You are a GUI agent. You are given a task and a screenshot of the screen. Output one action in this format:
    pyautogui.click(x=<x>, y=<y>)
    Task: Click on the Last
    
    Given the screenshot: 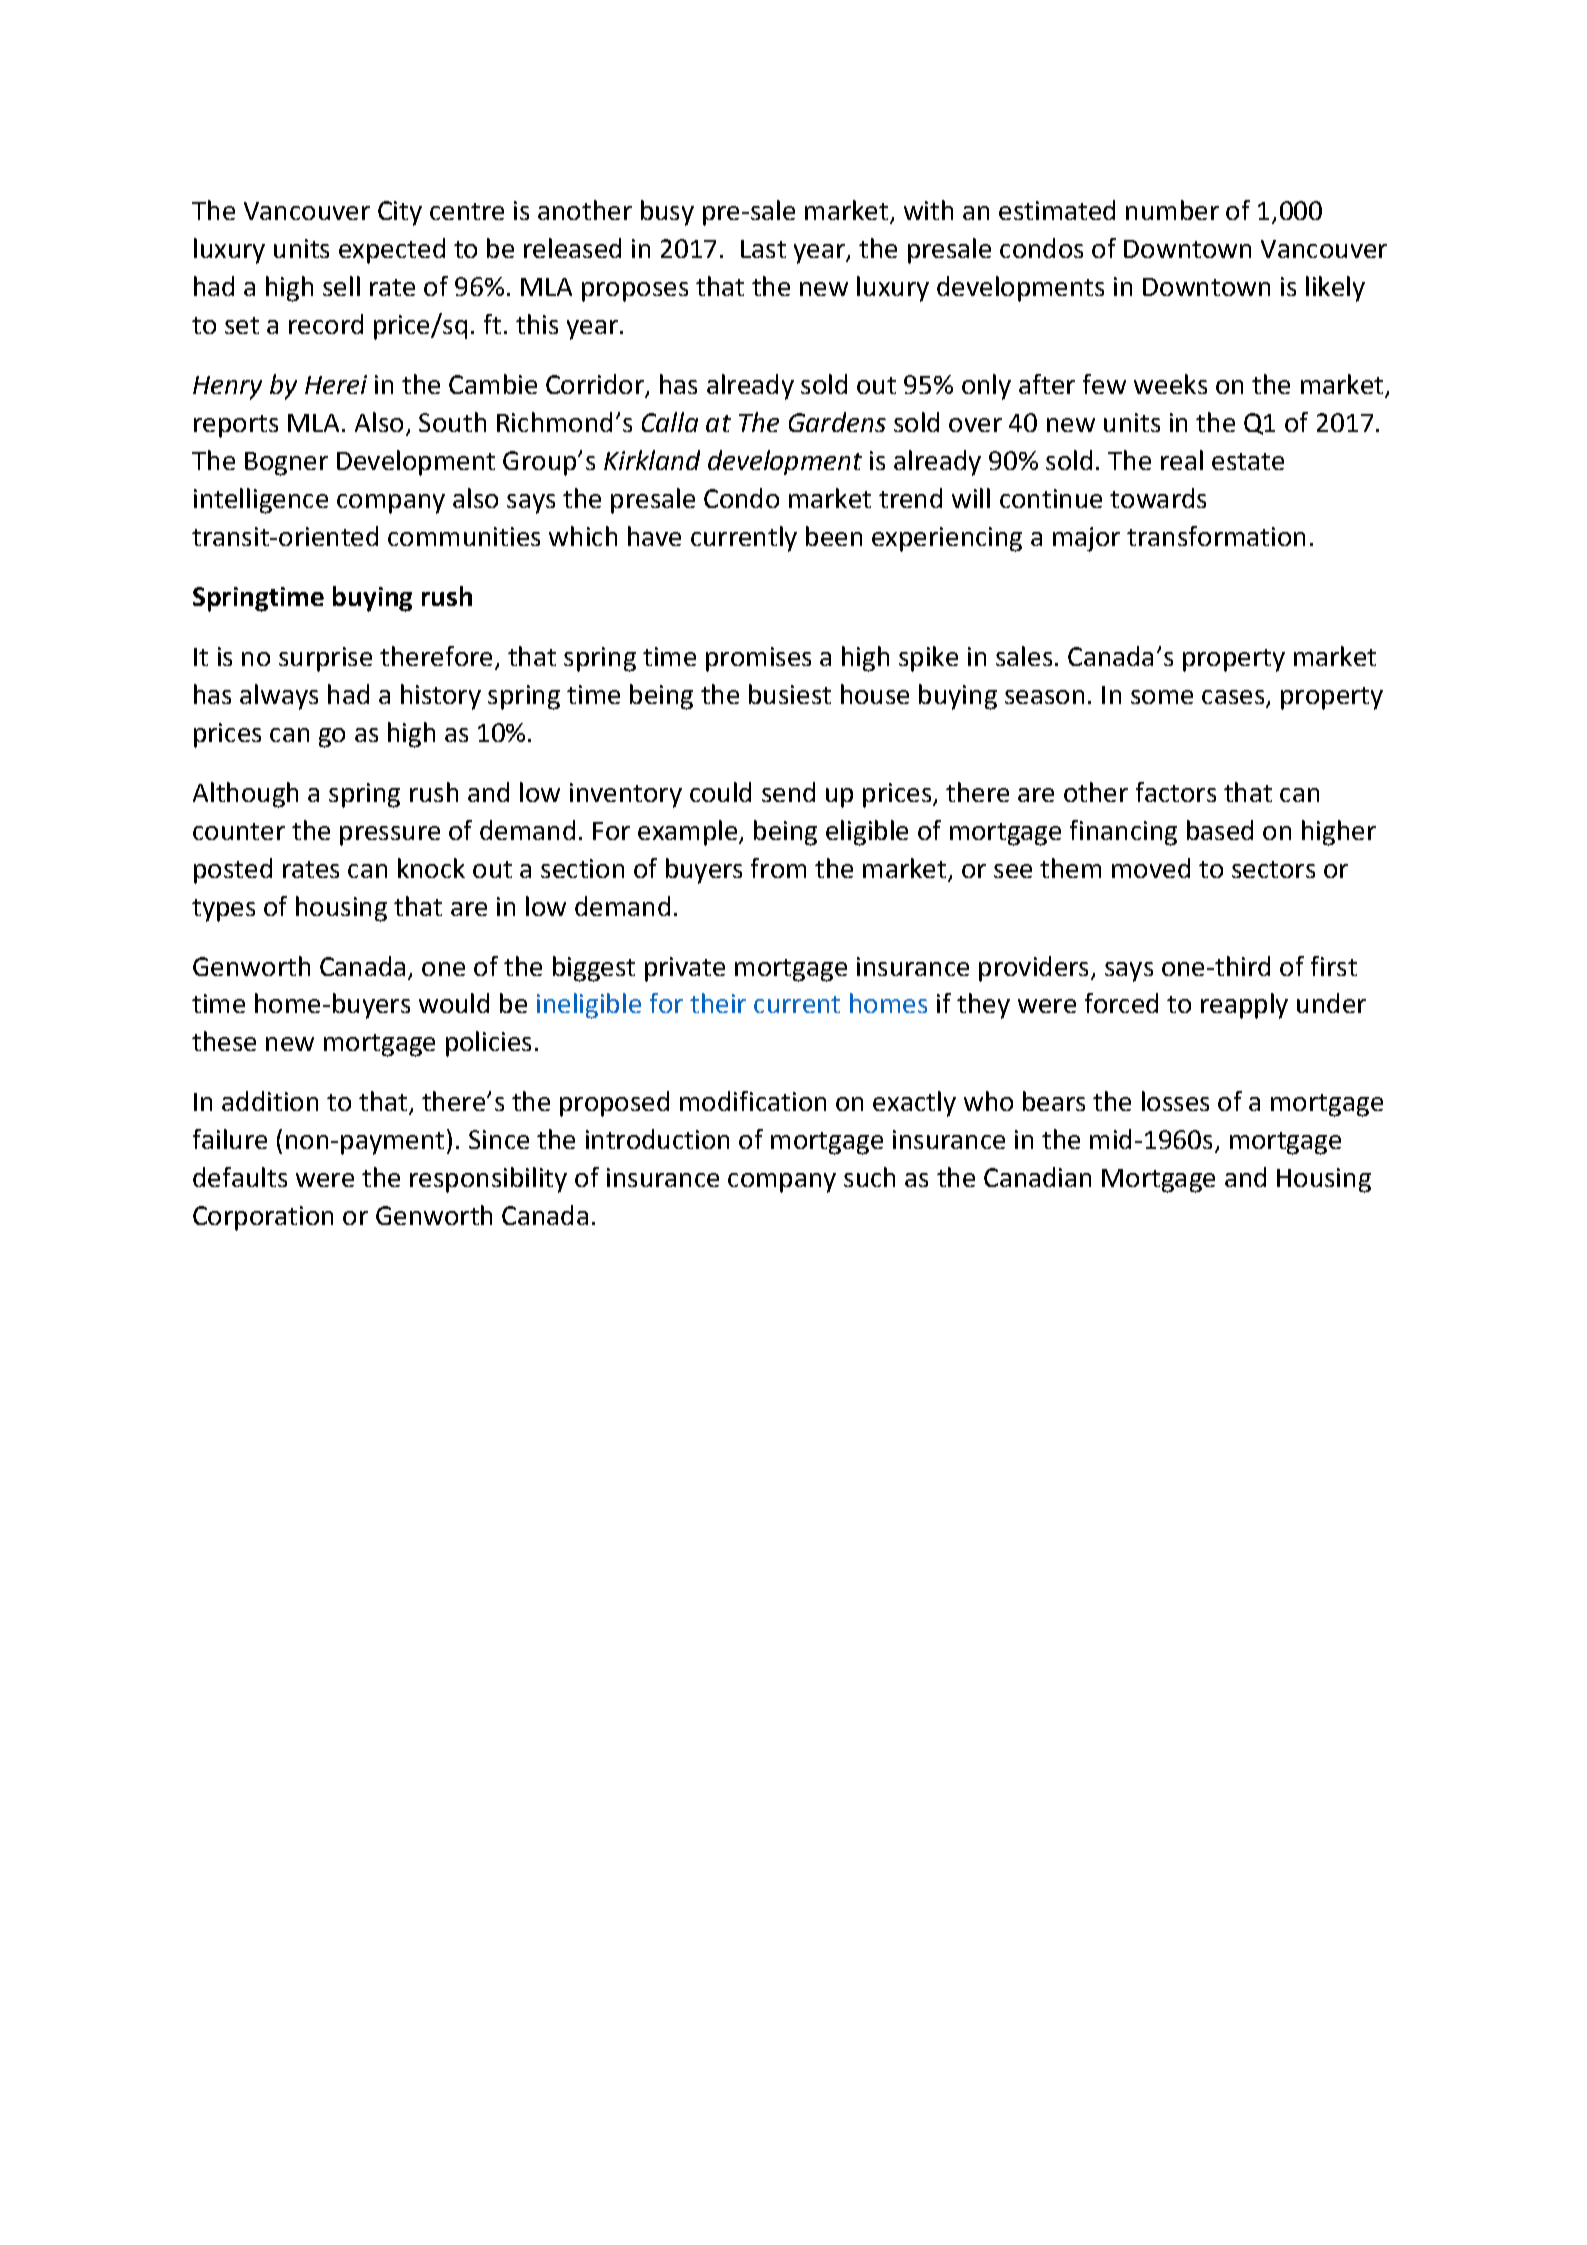 What is the action you would take?
    pyautogui.click(x=763, y=249)
